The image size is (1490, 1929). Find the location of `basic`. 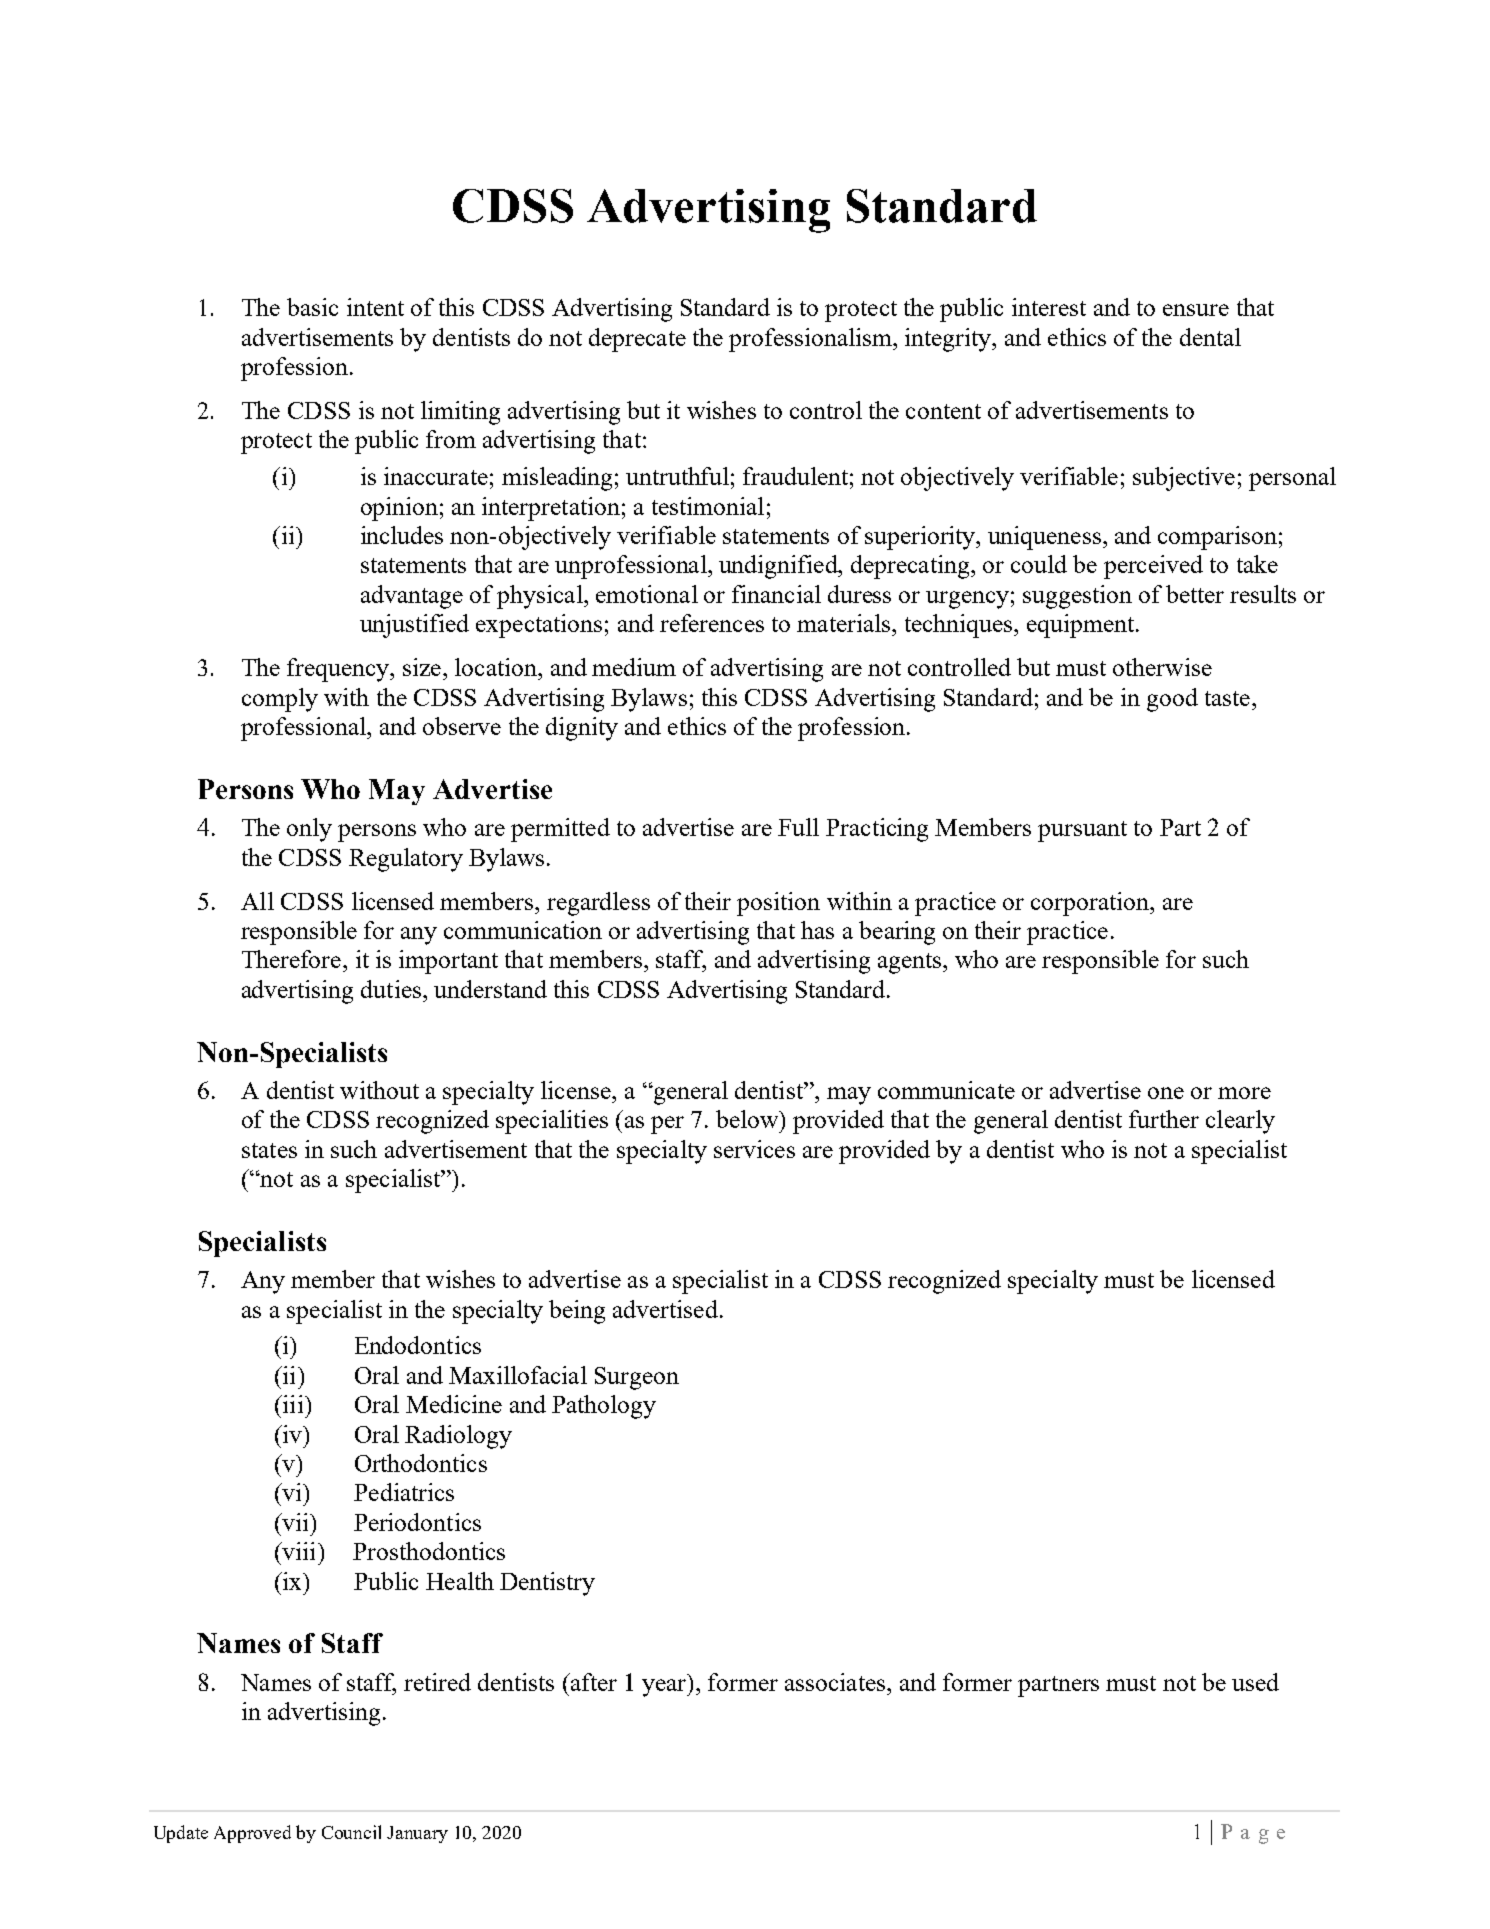

basic is located at coordinates (312, 307).
